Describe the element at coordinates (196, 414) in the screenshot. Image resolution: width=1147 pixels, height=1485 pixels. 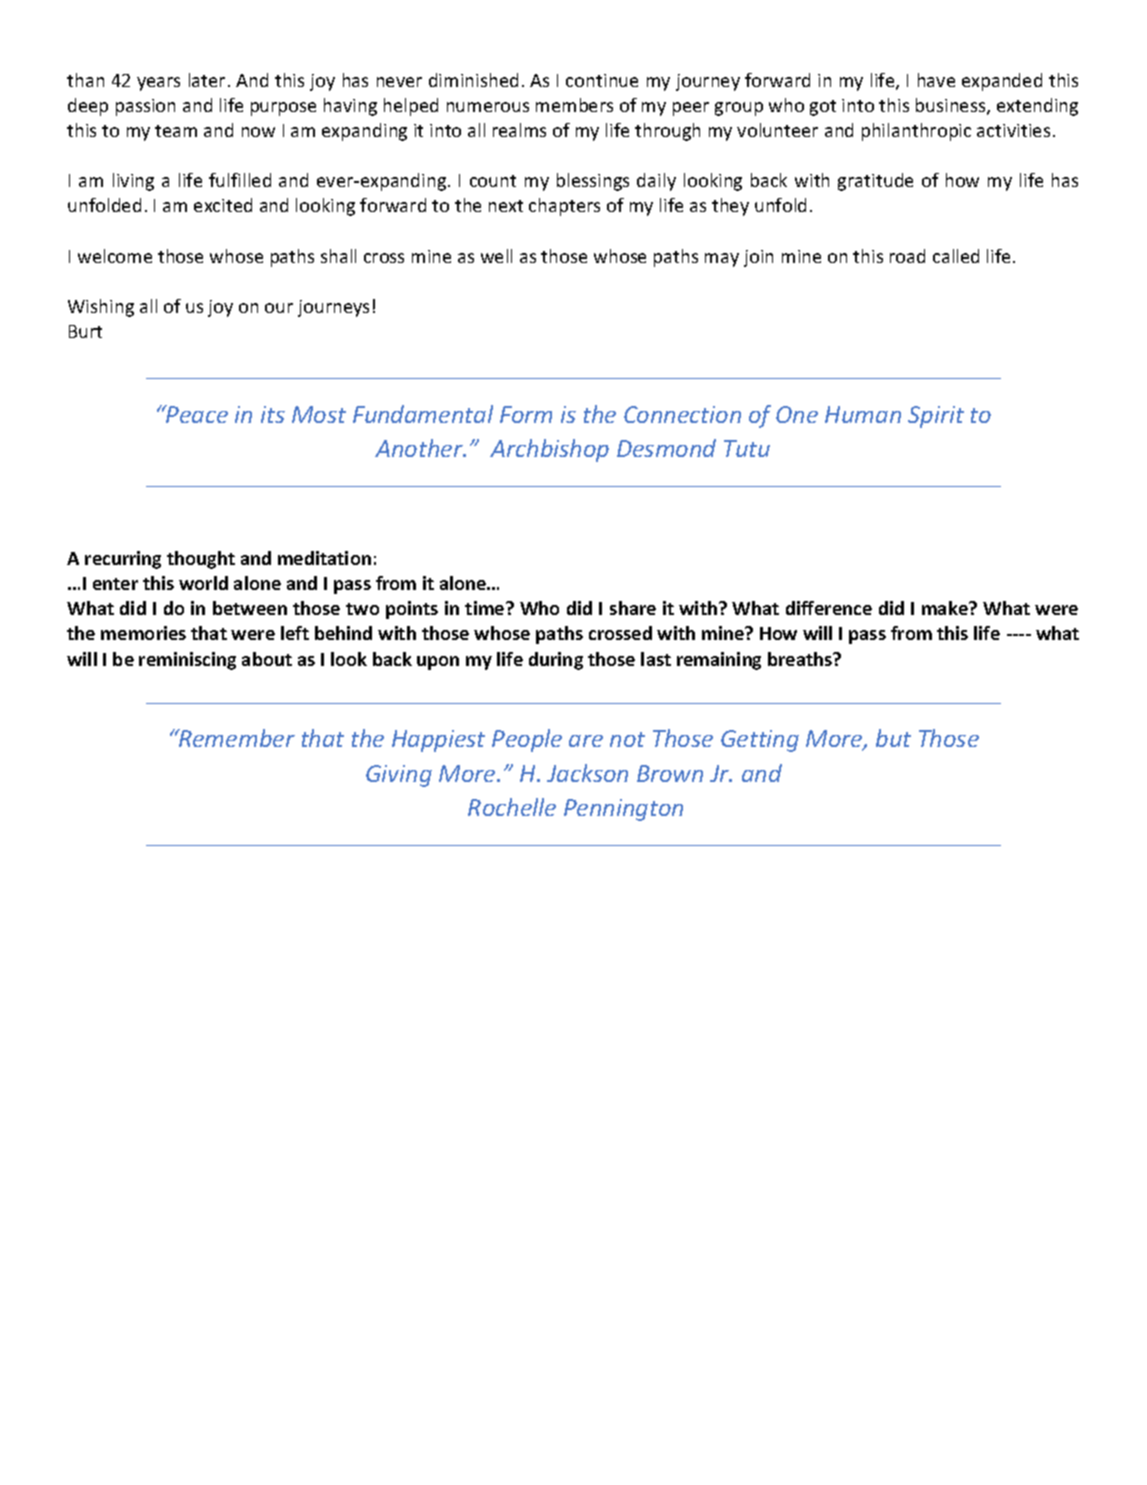
I see `Peace` at that location.
